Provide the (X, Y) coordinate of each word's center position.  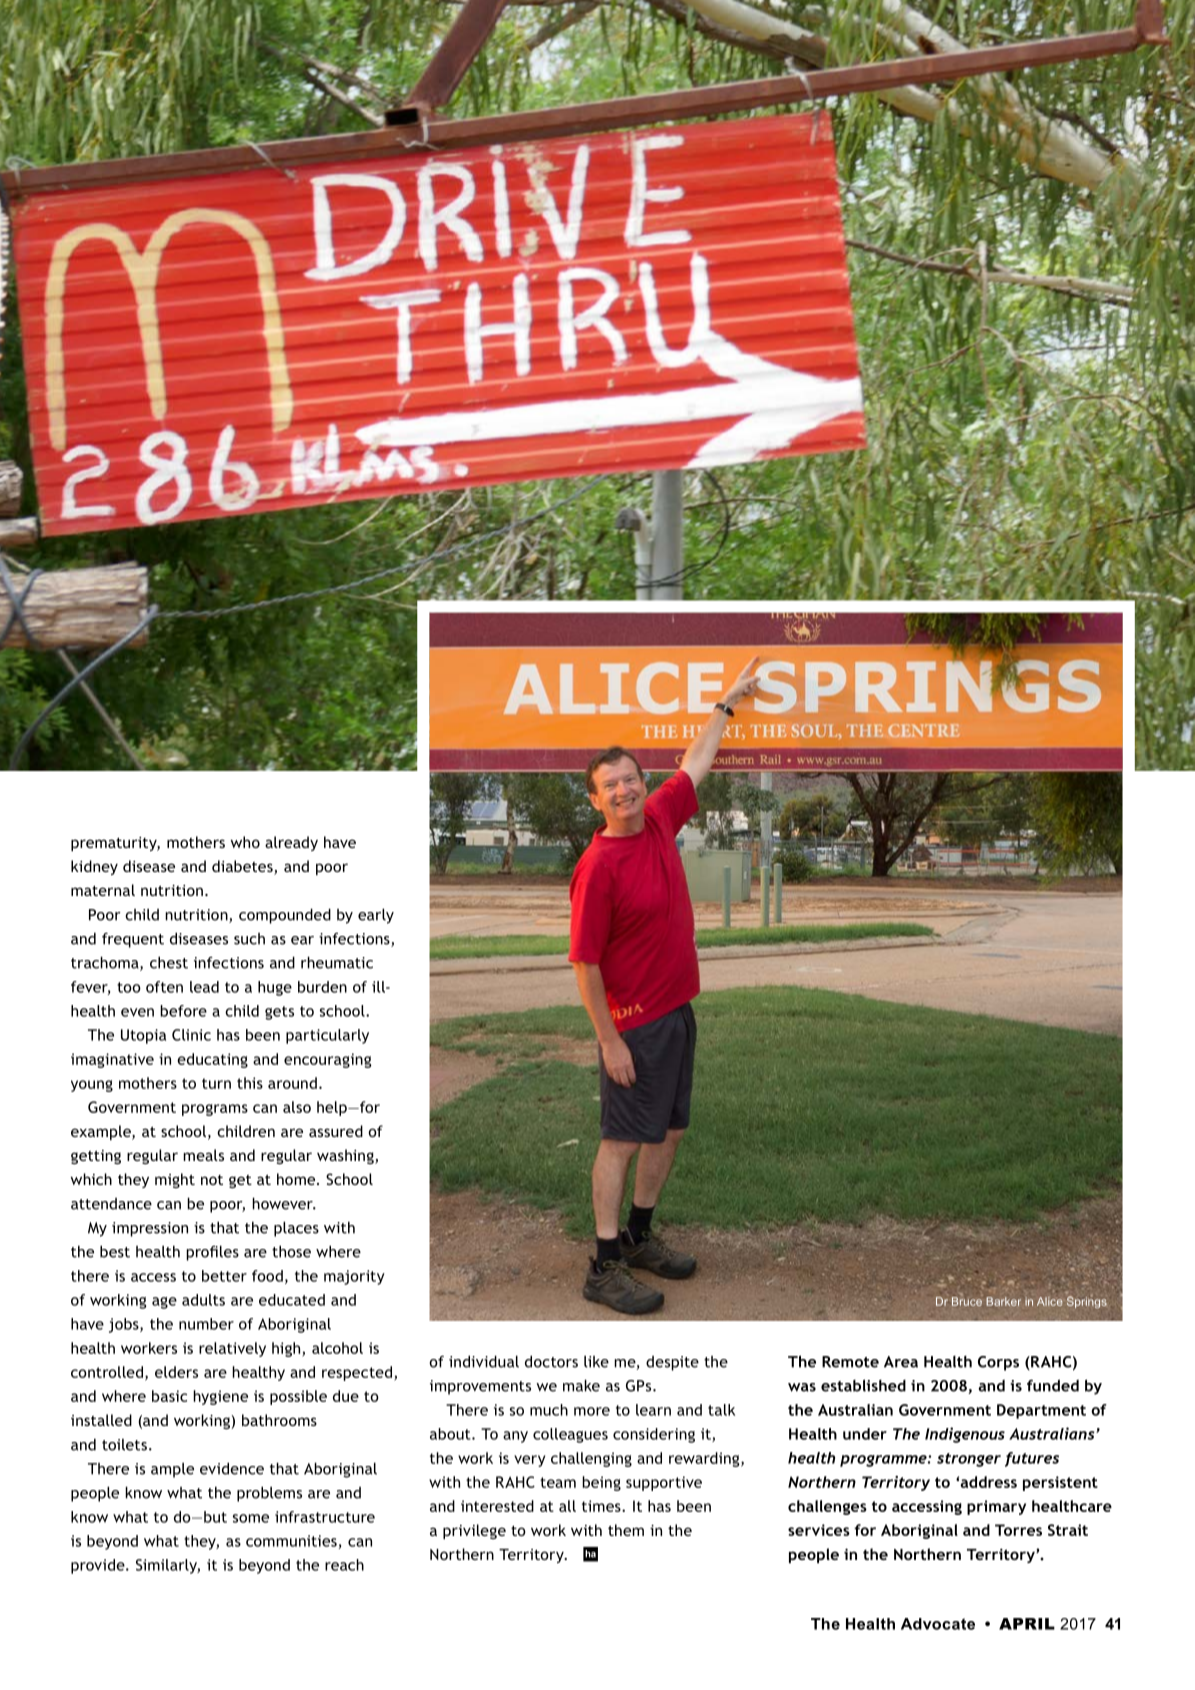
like (596, 1361)
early (376, 916)
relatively (232, 1349)
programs (215, 1110)
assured (336, 1131)
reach (344, 1565)
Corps (998, 1363)
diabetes (243, 867)
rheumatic (337, 962)
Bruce (967, 1301)
